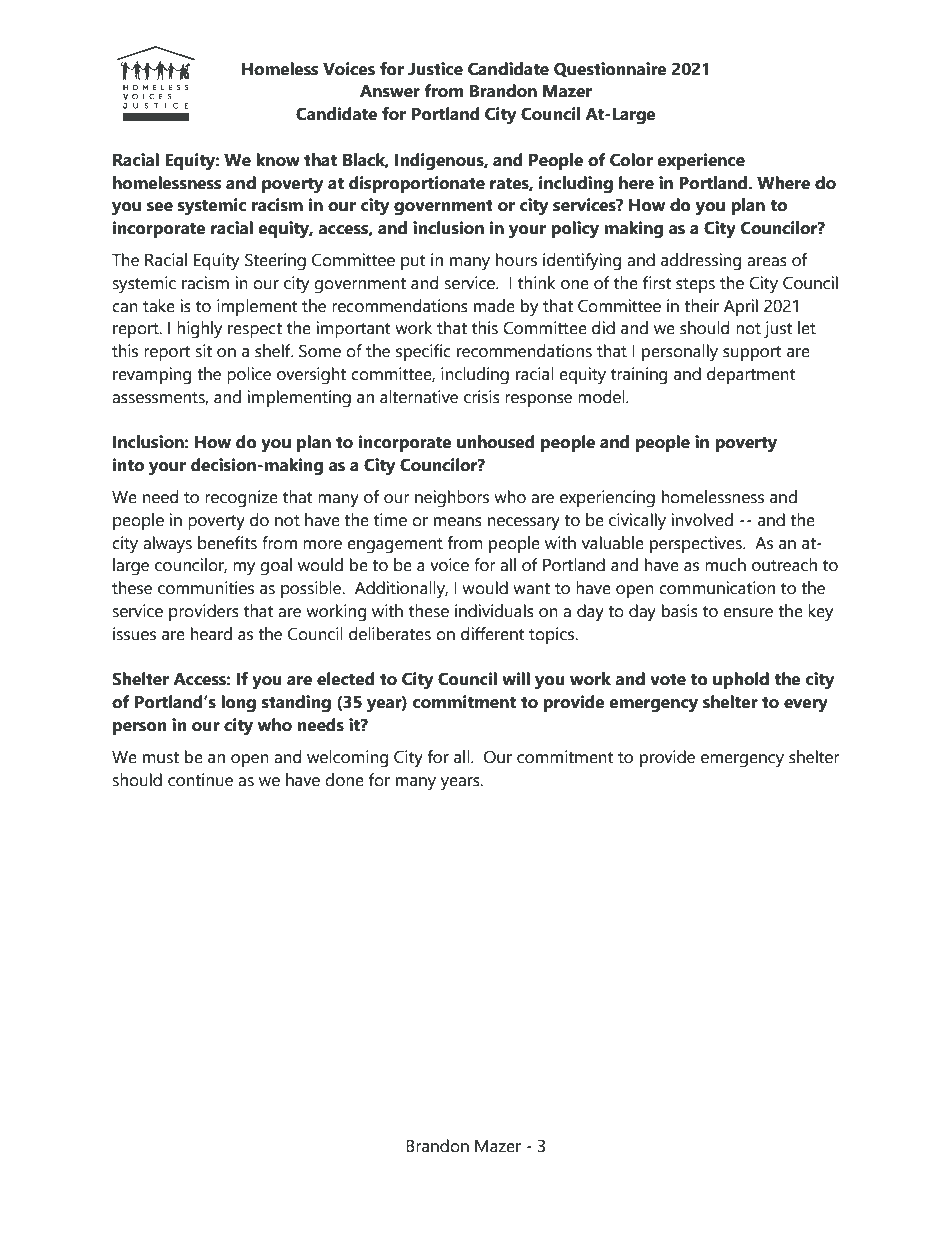 Image resolution: width=952 pixels, height=1233 pixels. What do you see at coordinates (751, 375) in the screenshot?
I see `department` at bounding box center [751, 375].
